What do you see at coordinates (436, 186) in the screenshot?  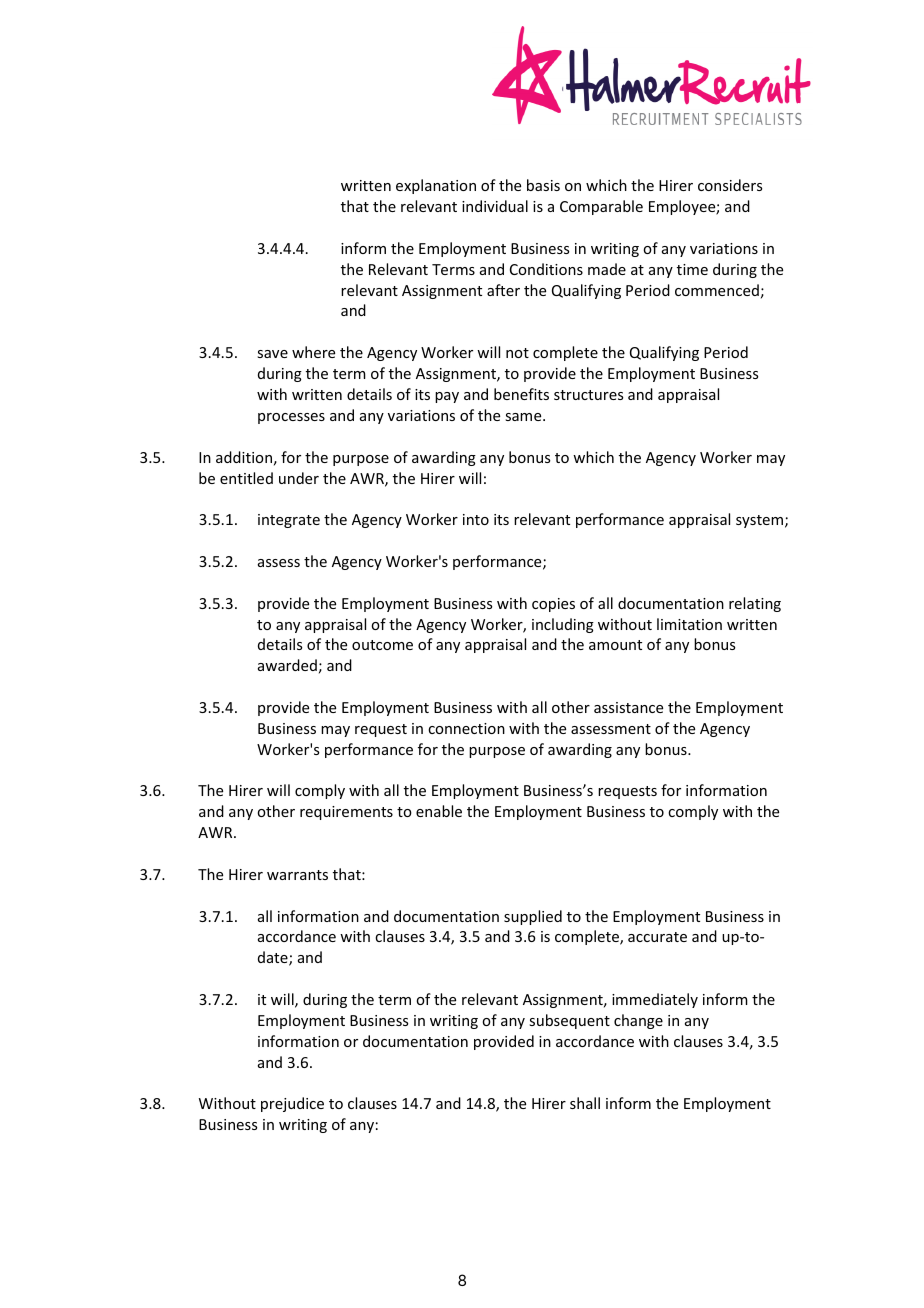 I see `explanation` at bounding box center [436, 186].
